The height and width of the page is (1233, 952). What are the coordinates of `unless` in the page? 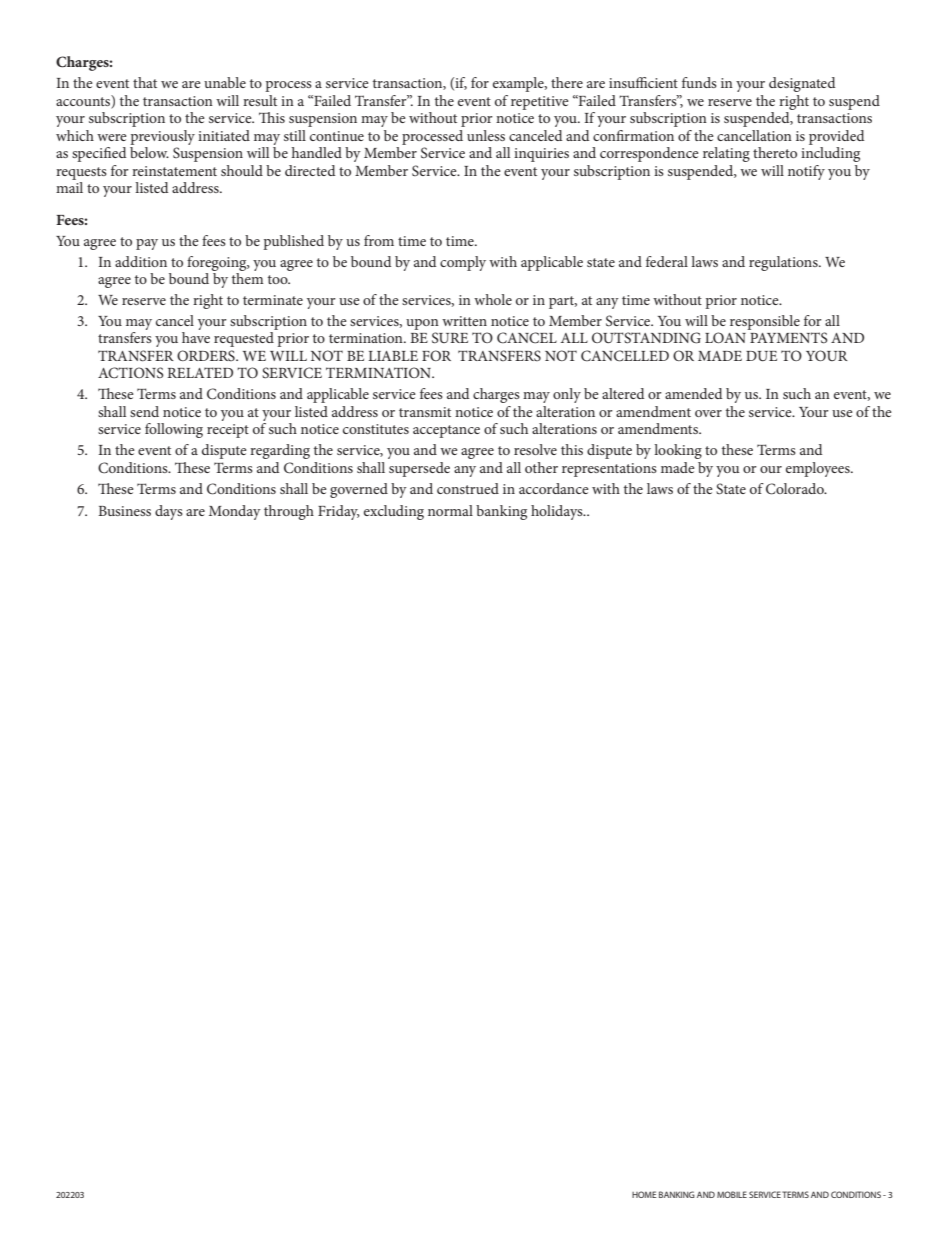 It's located at (486, 135).
